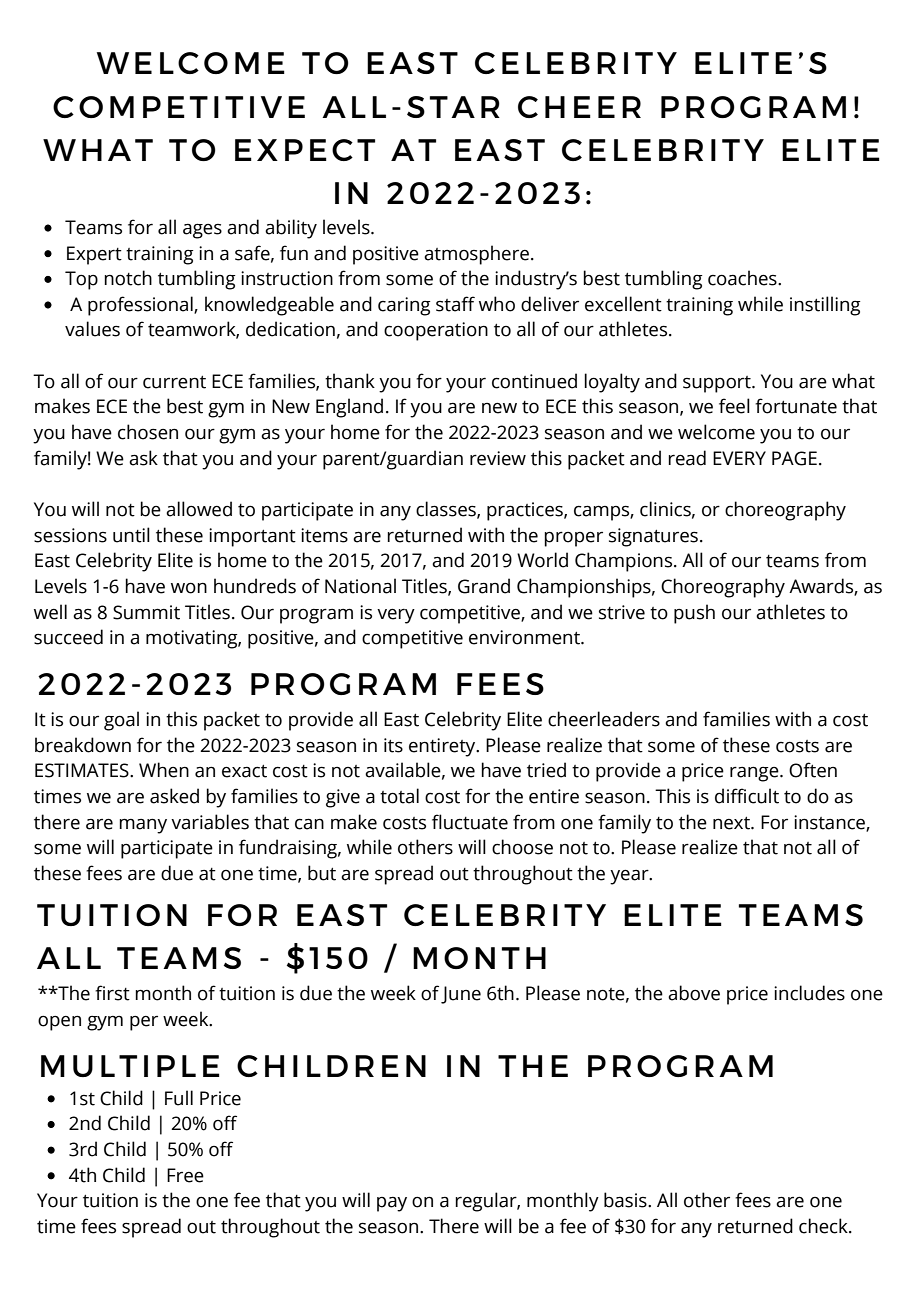  Describe the element at coordinates (653, 537) in the screenshot. I see `signatures` at that location.
